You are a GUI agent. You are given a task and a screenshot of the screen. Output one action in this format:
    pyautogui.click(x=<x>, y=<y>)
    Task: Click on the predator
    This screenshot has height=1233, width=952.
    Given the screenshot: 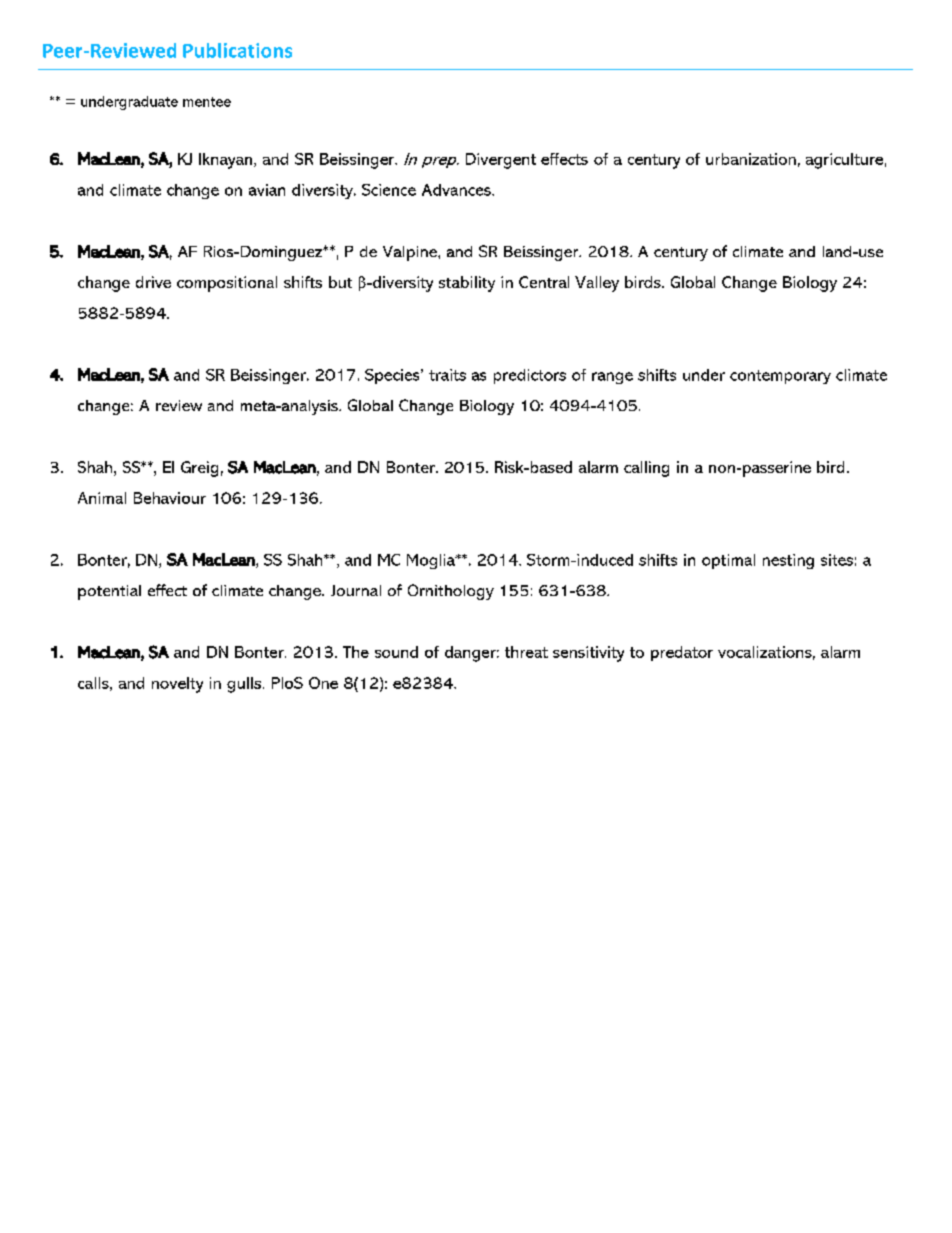 What is the action you would take?
    pyautogui.click(x=682, y=653)
